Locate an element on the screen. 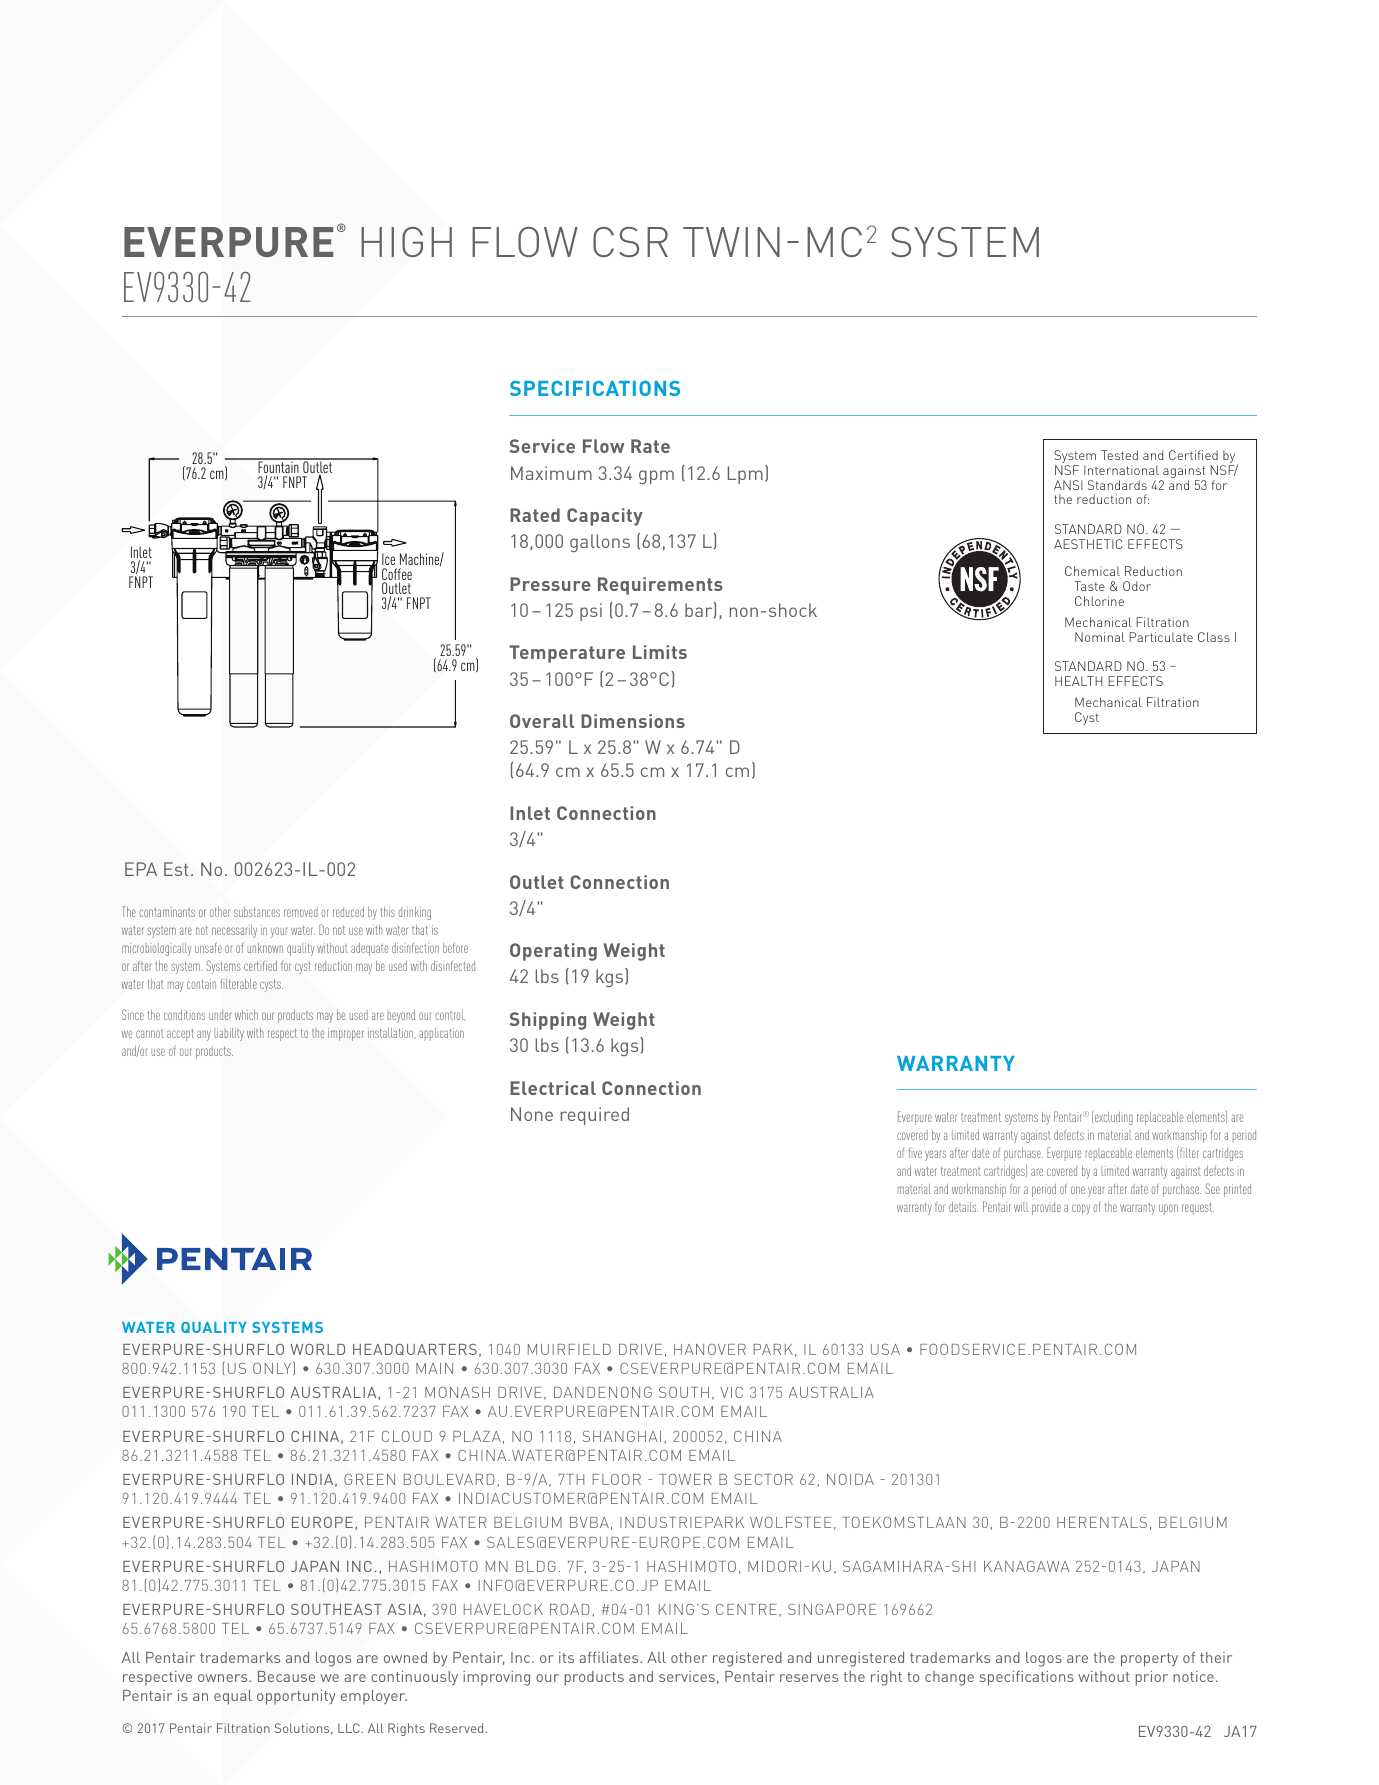 This screenshot has width=1379, height=1785. which is located at coordinates (246, 1015).
